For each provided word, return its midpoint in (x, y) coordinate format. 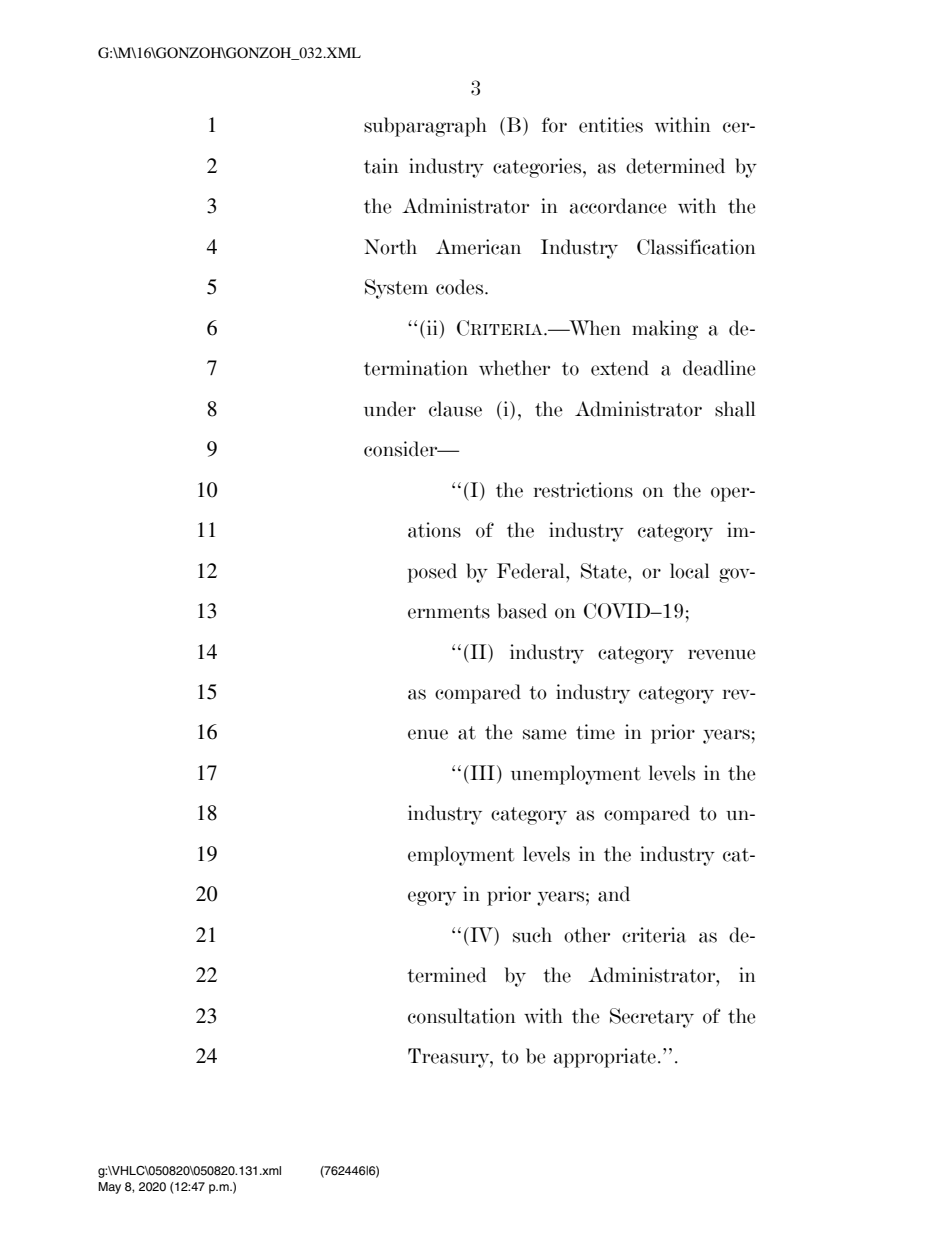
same (545, 734)
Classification (696, 247)
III (481, 772)
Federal (532, 571)
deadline (719, 368)
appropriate (605, 1058)
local (689, 571)
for (554, 125)
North (390, 247)
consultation (462, 1016)
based (522, 611)
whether (514, 368)
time (595, 732)
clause (455, 409)
